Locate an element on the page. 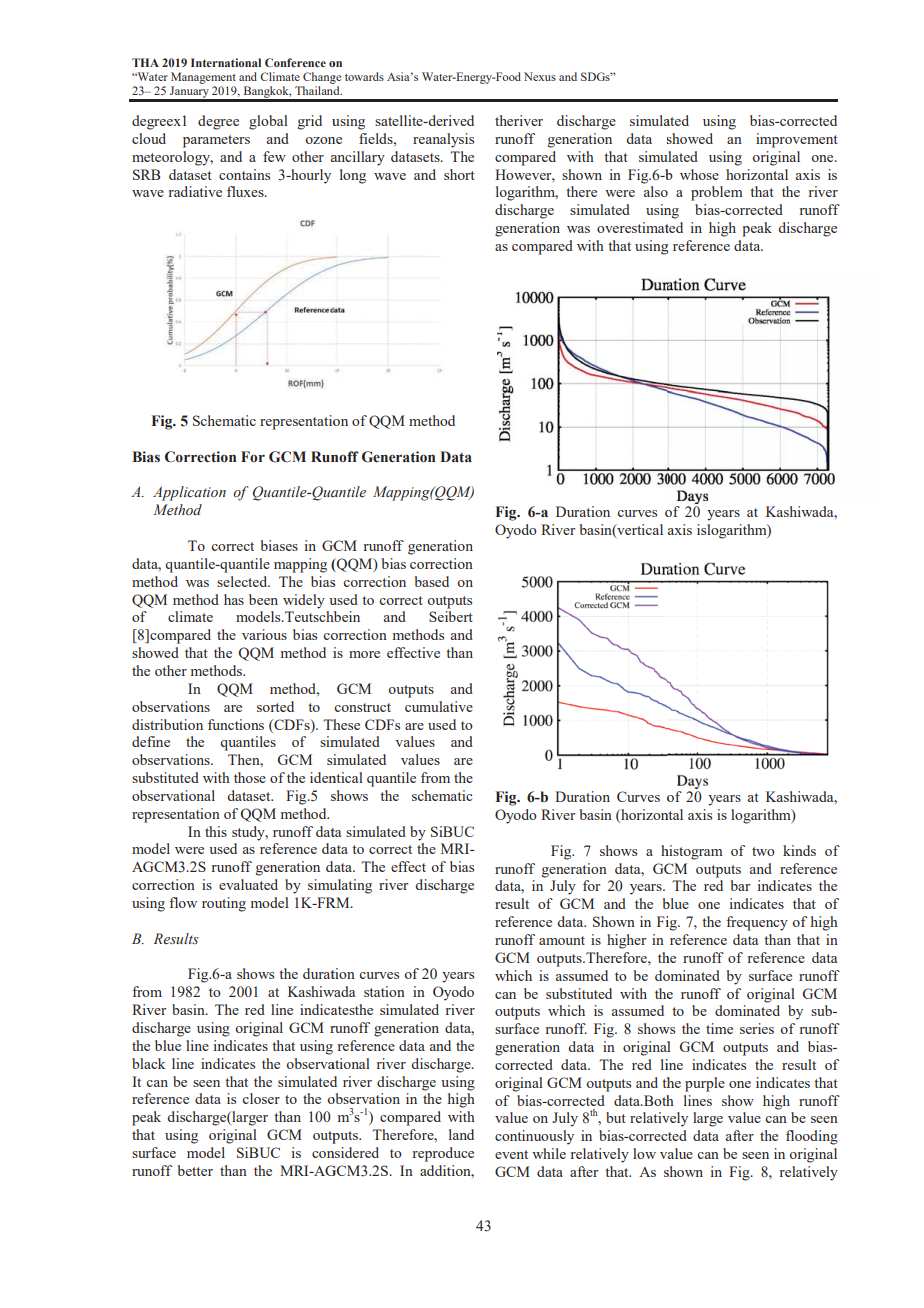  better is located at coordinates (195, 1170).
